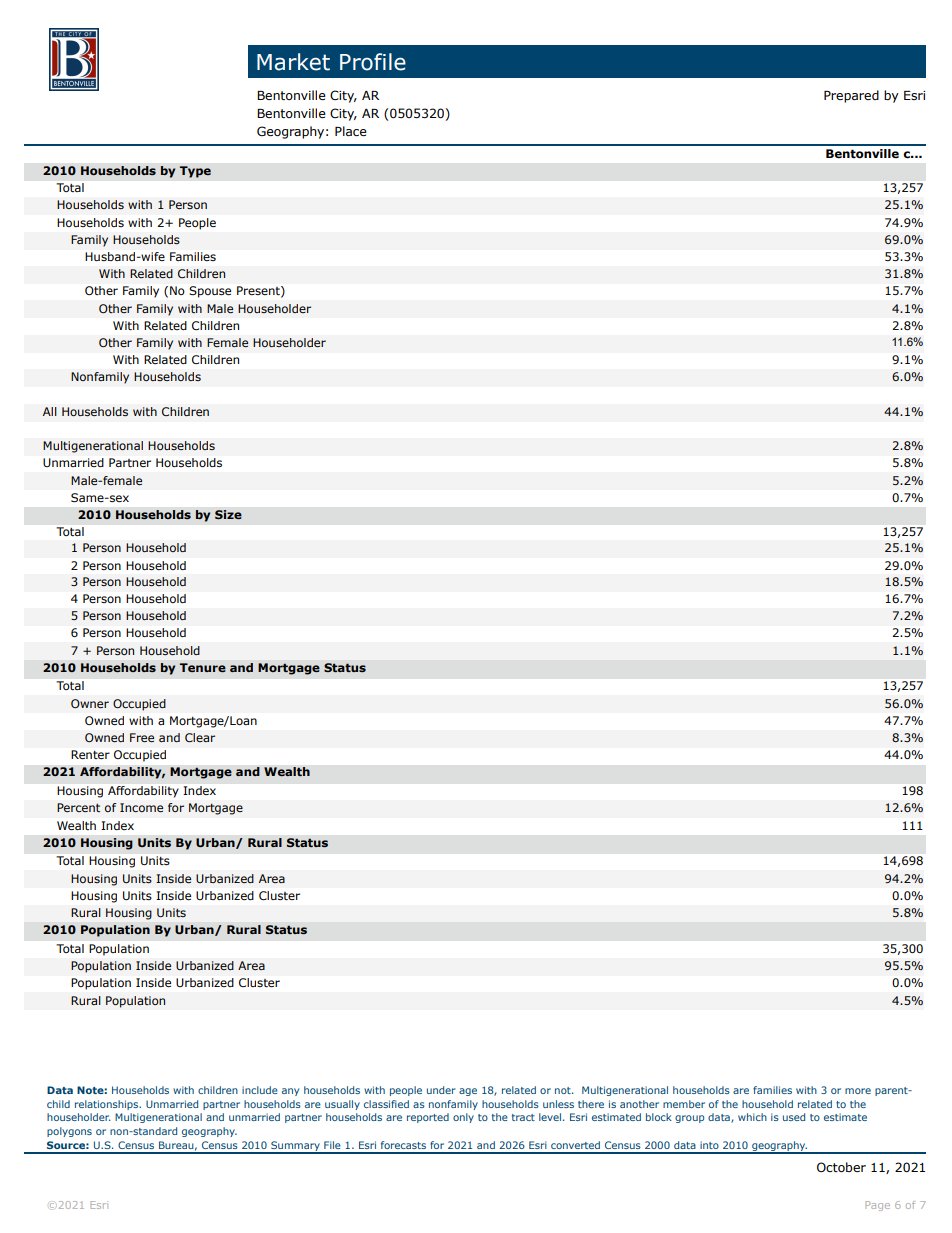  What do you see at coordinates (841, 1167) in the page?
I see `October` at bounding box center [841, 1167].
